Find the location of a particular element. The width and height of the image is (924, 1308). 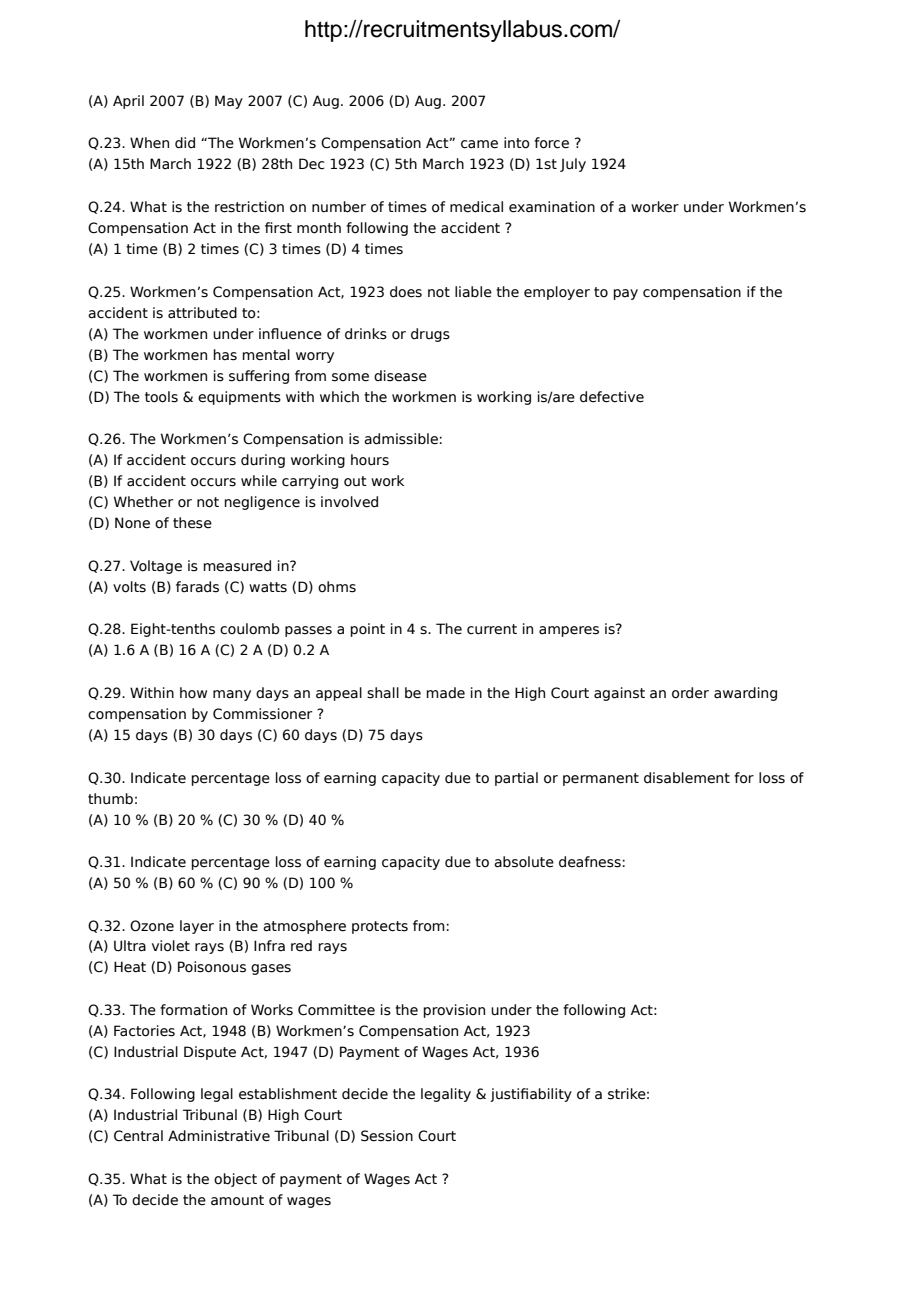

object is located at coordinates (235, 1180).
